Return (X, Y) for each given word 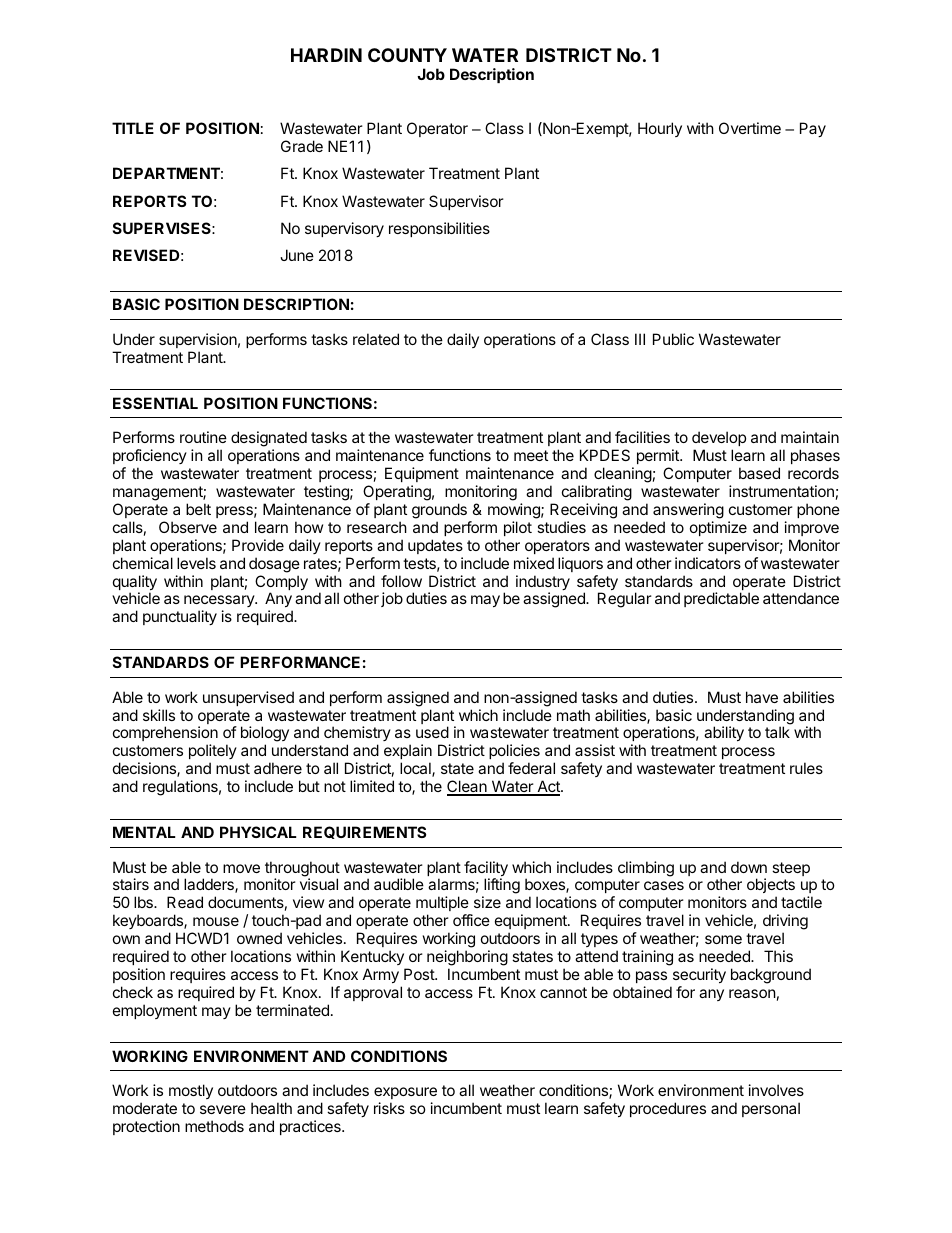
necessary (220, 603)
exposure (405, 1093)
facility (486, 870)
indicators (708, 563)
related (376, 339)
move (241, 868)
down (749, 867)
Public (673, 339)
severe (223, 1109)
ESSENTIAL (155, 403)
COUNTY (407, 55)
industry (543, 584)
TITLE (133, 128)
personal (771, 1109)
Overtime (750, 128)
